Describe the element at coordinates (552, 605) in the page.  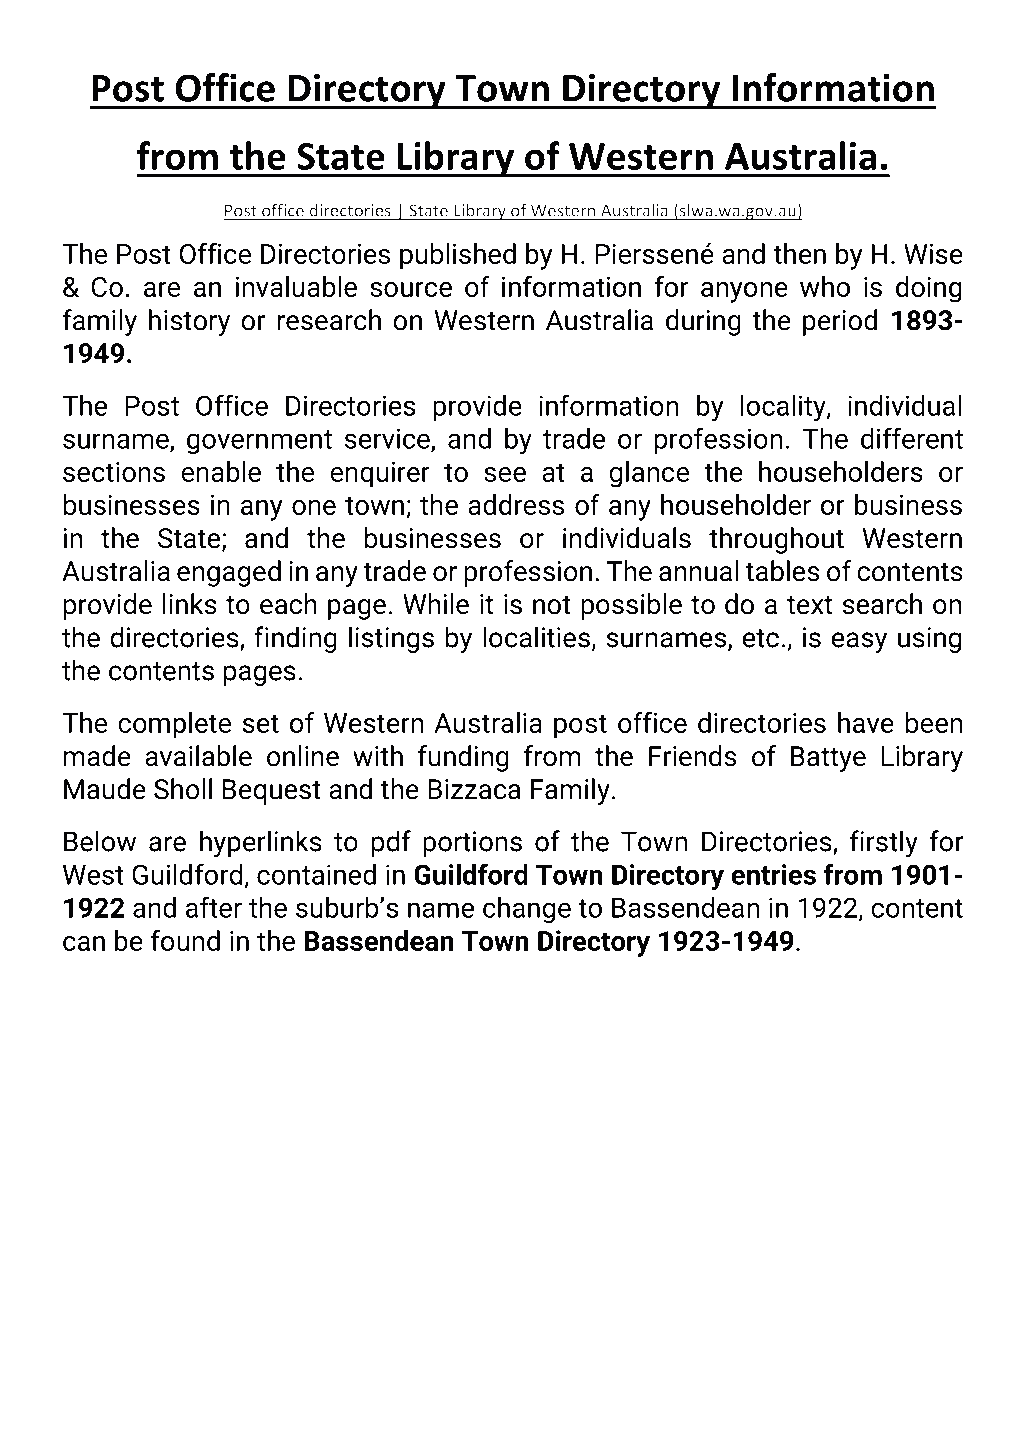
I see `not` at that location.
